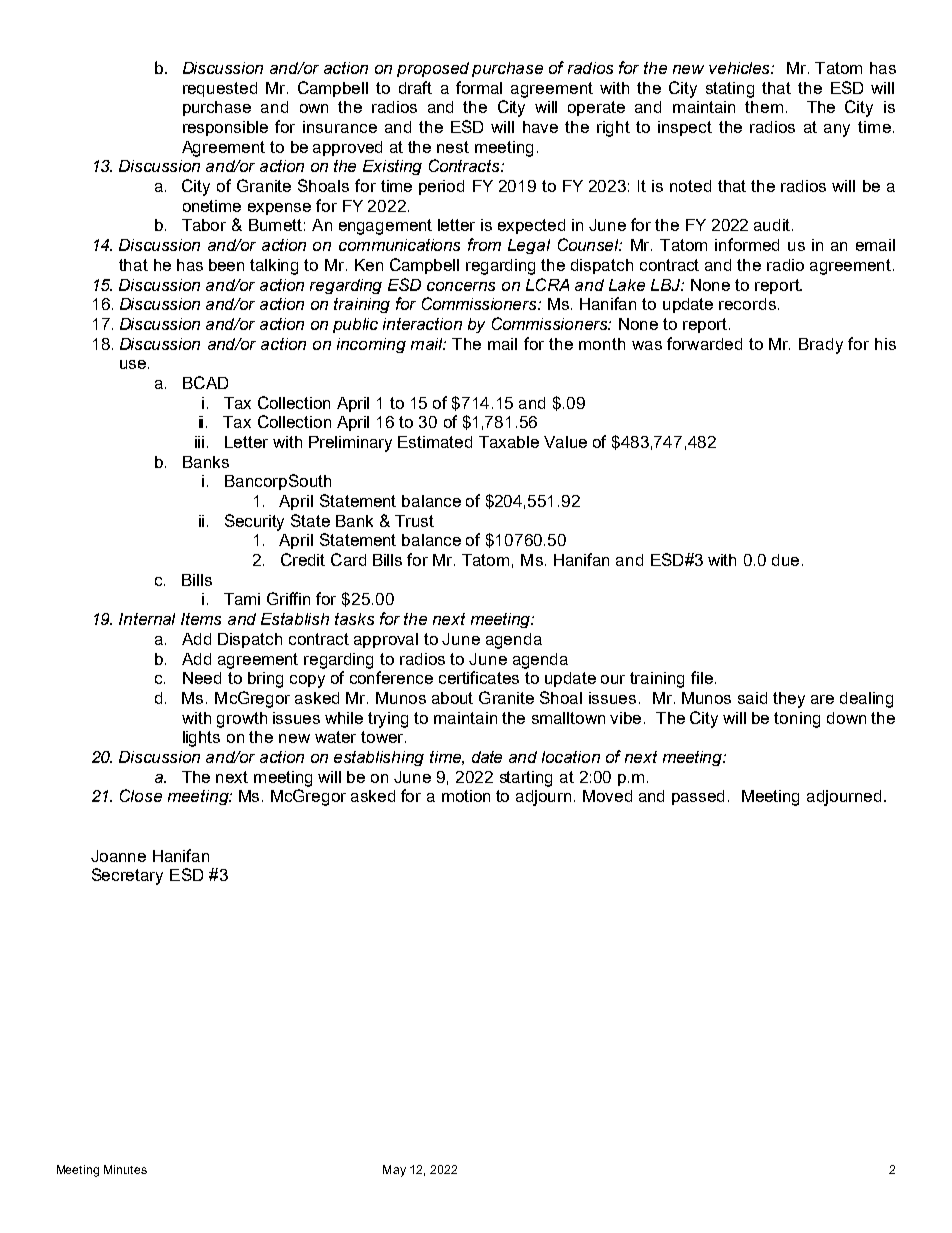 The width and height of the screenshot is (952, 1233). What do you see at coordinates (764, 107) in the screenshot?
I see `them` at bounding box center [764, 107].
